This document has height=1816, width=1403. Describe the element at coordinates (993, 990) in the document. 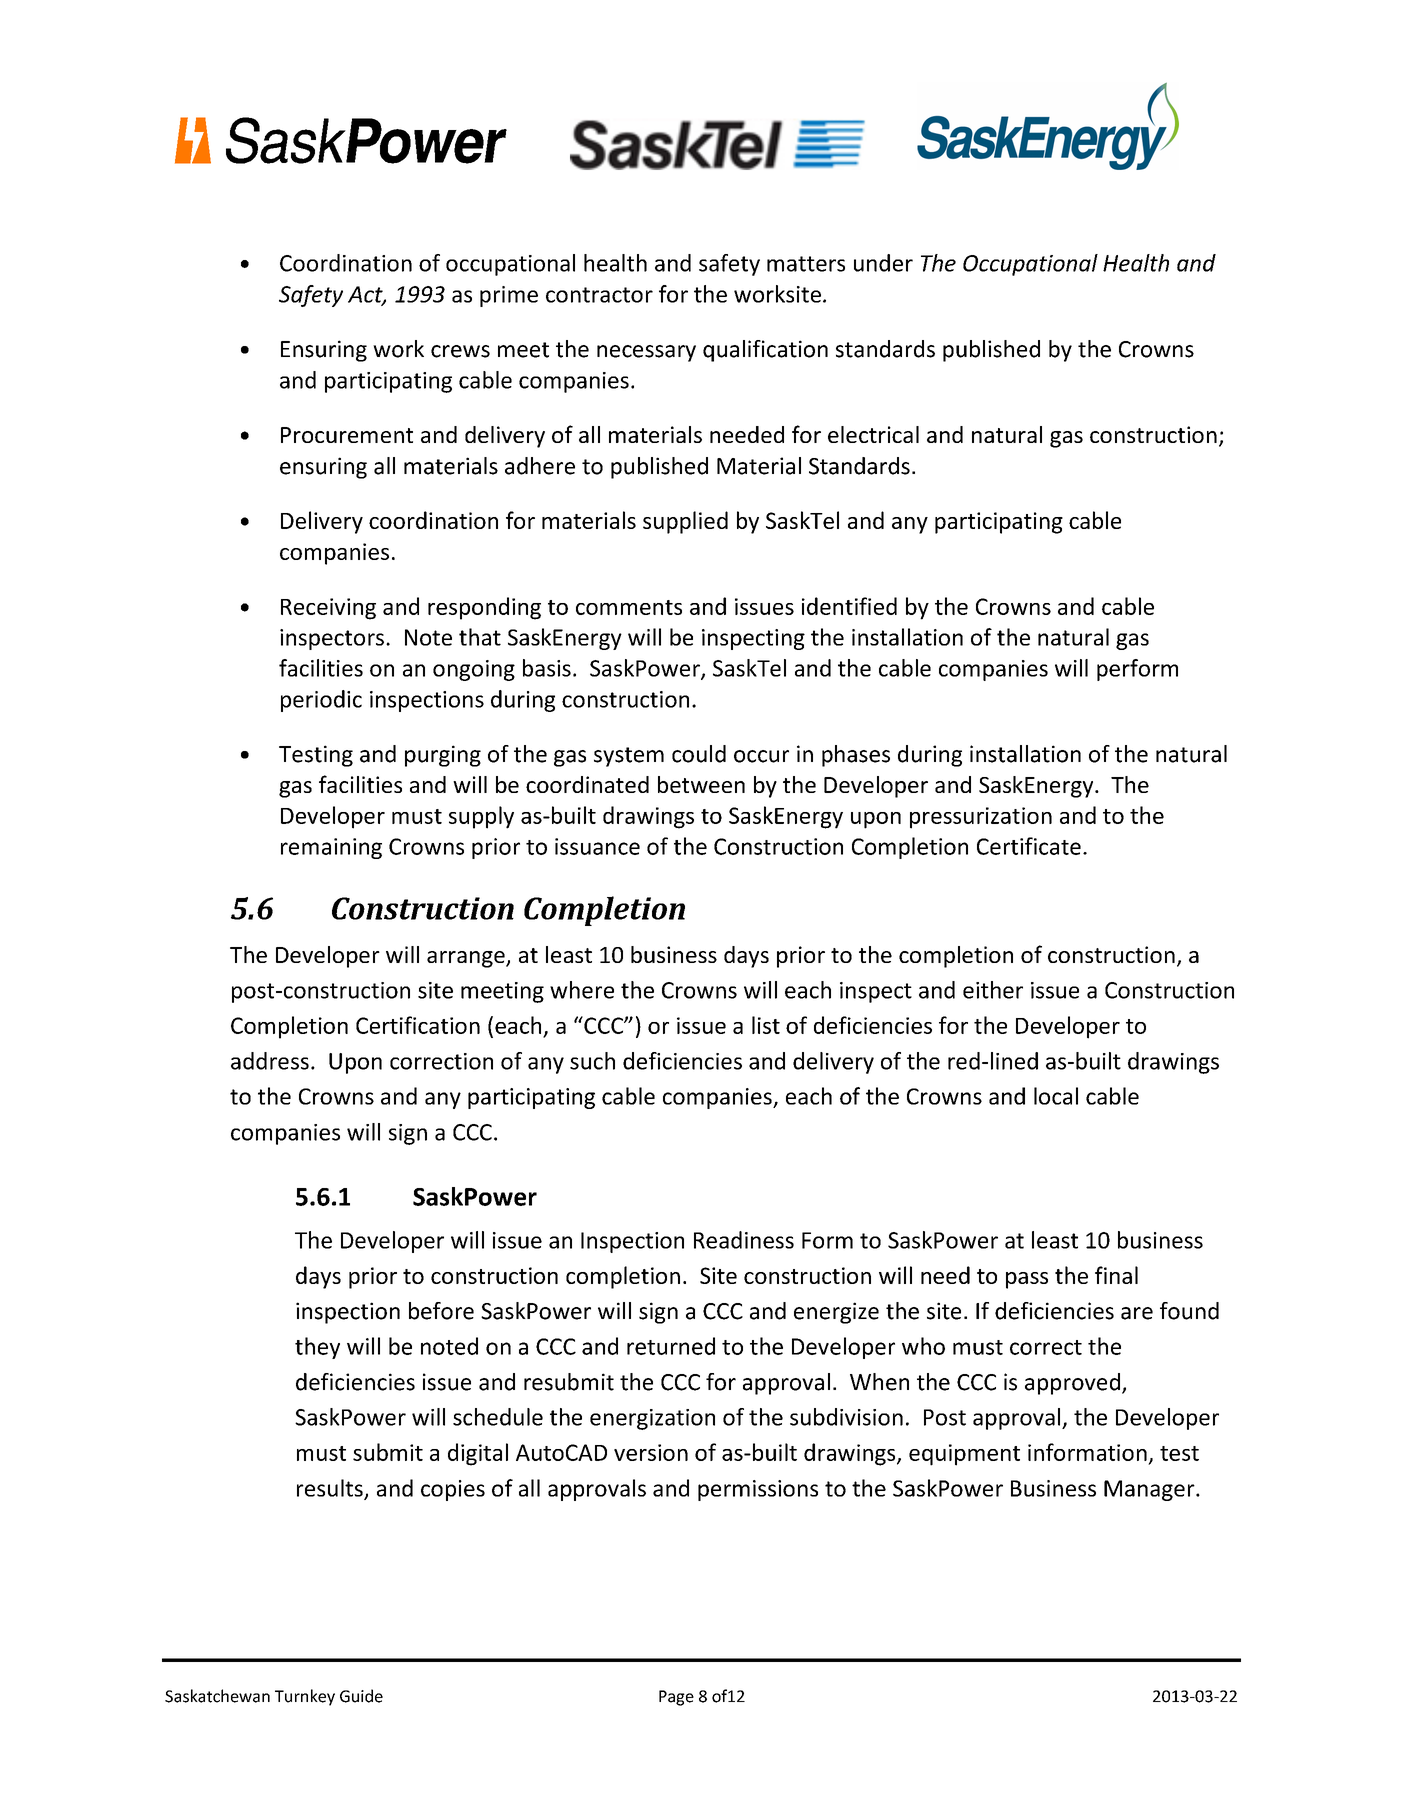

I see `either` at that location.
